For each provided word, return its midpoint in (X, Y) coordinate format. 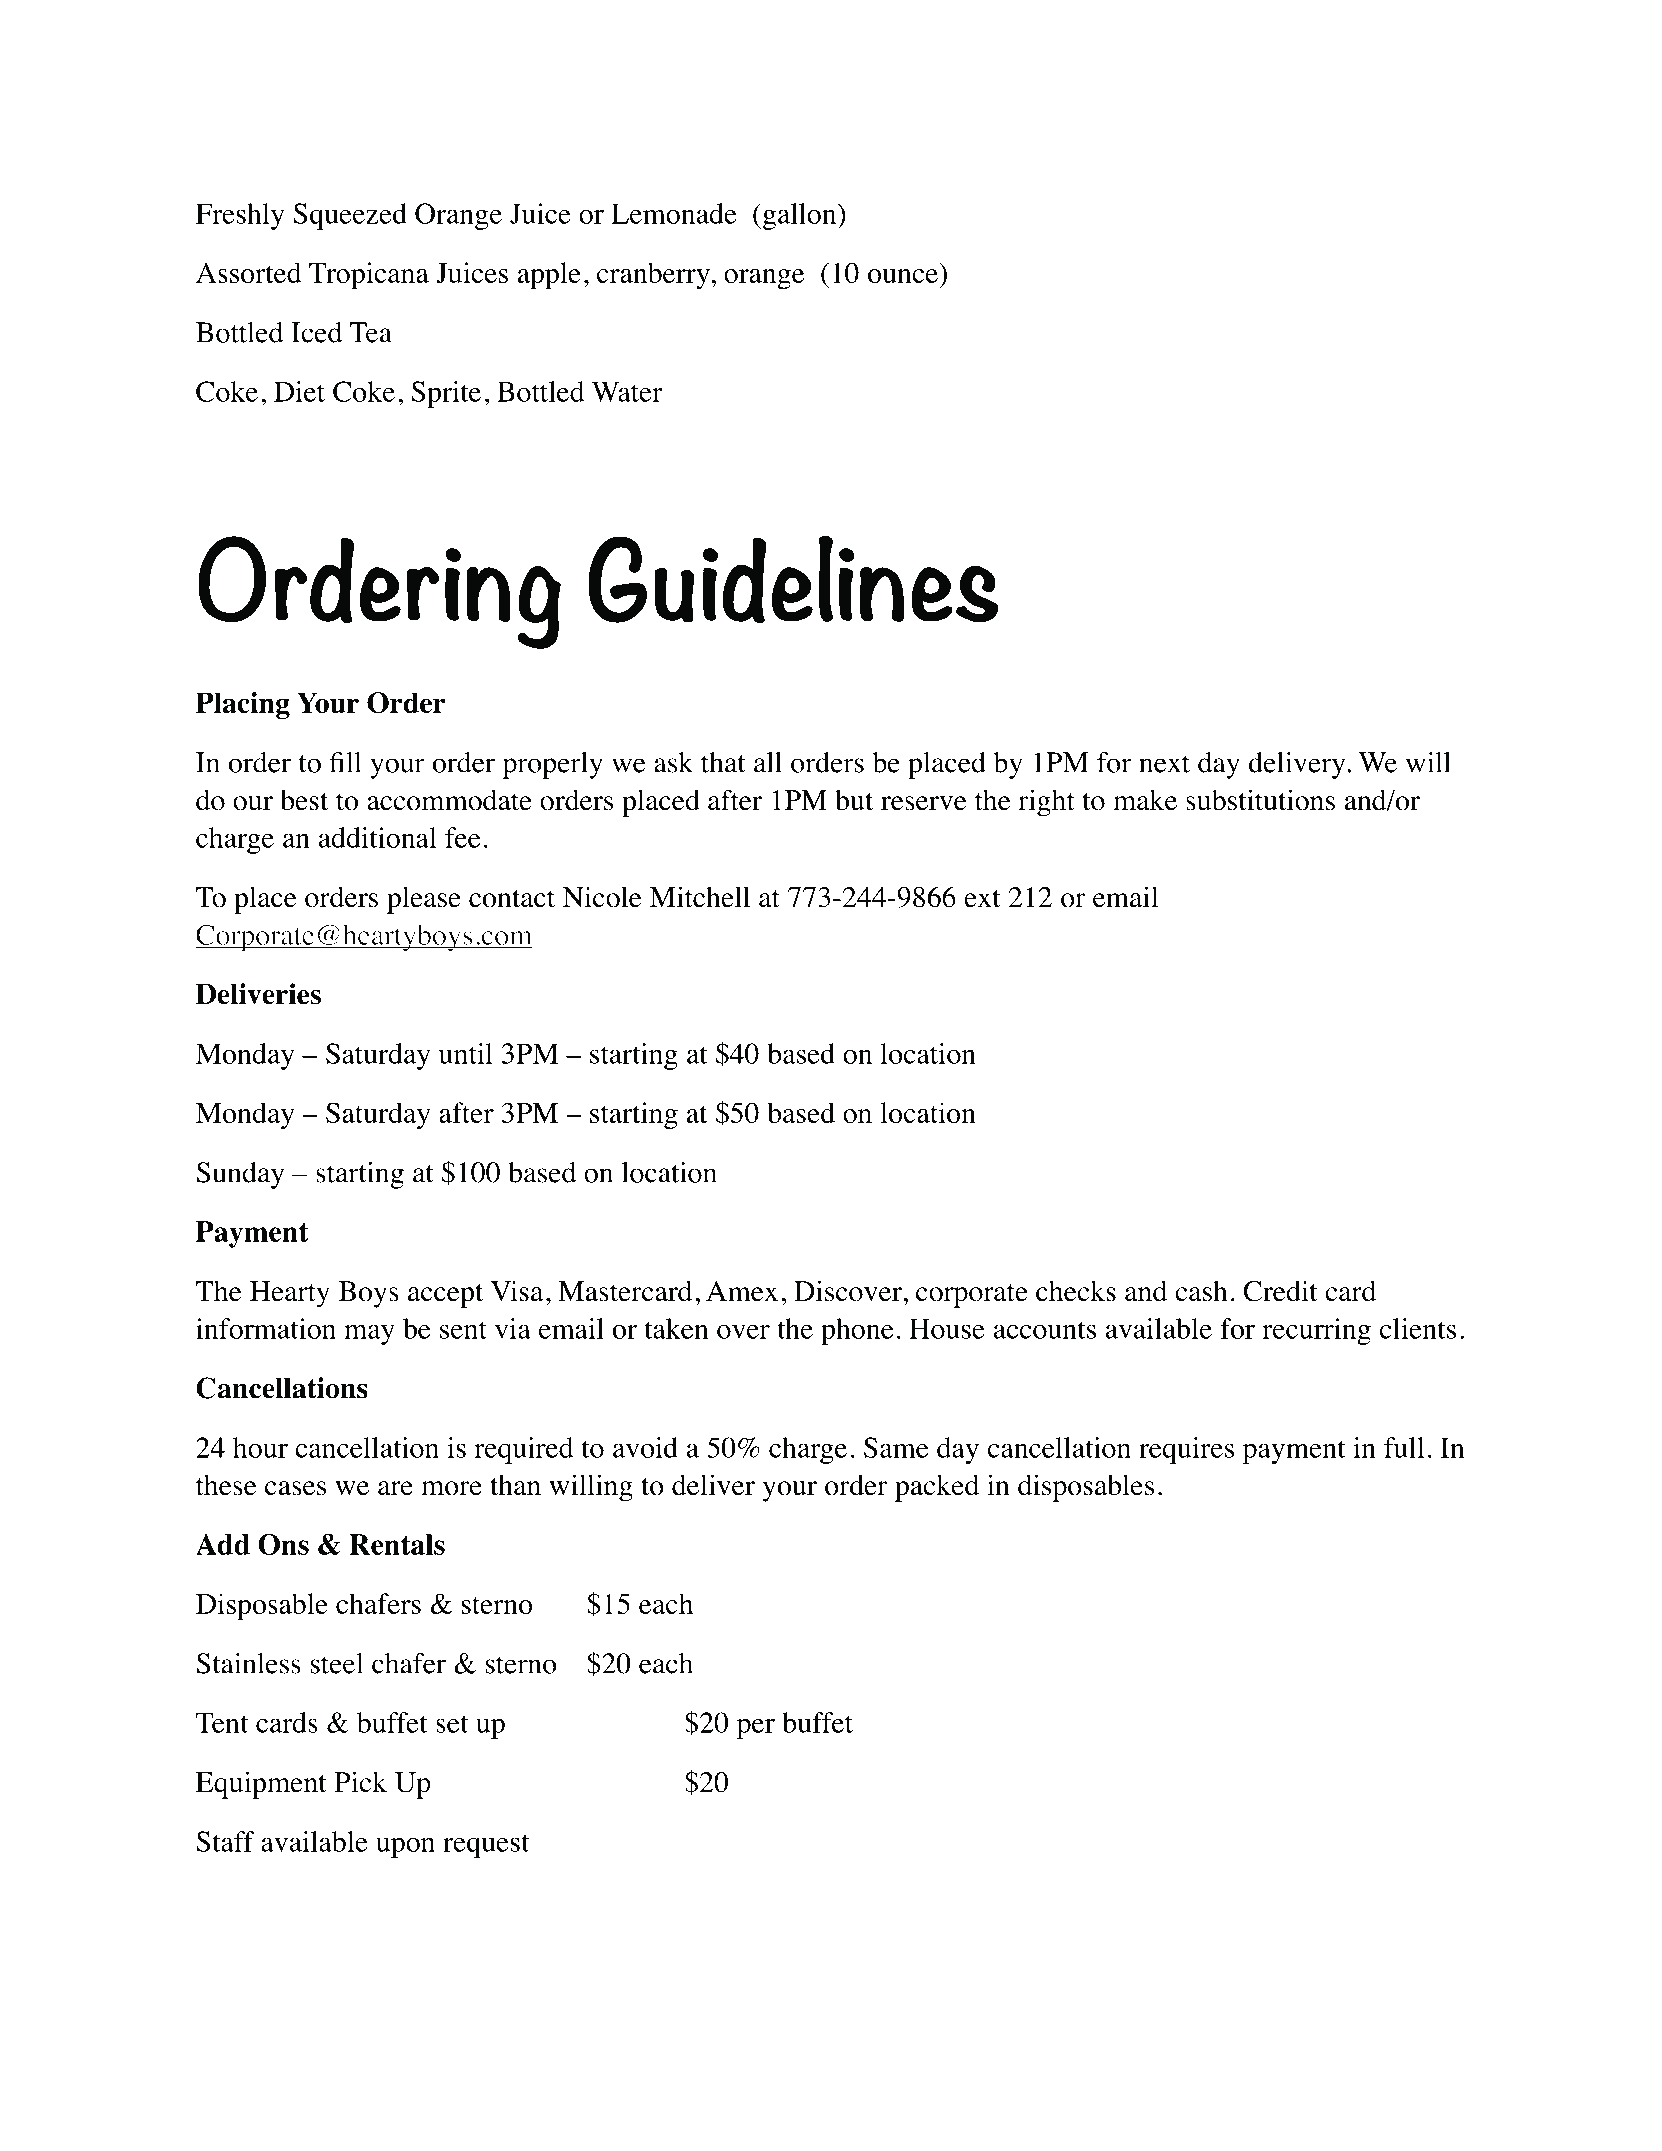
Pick (360, 1782)
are (395, 1488)
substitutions (1260, 800)
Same (896, 1447)
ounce (903, 276)
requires (1186, 1450)
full (1404, 1447)
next (1164, 764)
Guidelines (793, 579)
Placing (243, 705)
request (486, 1846)
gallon (799, 216)
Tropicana (369, 276)
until (466, 1053)
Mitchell (700, 897)
